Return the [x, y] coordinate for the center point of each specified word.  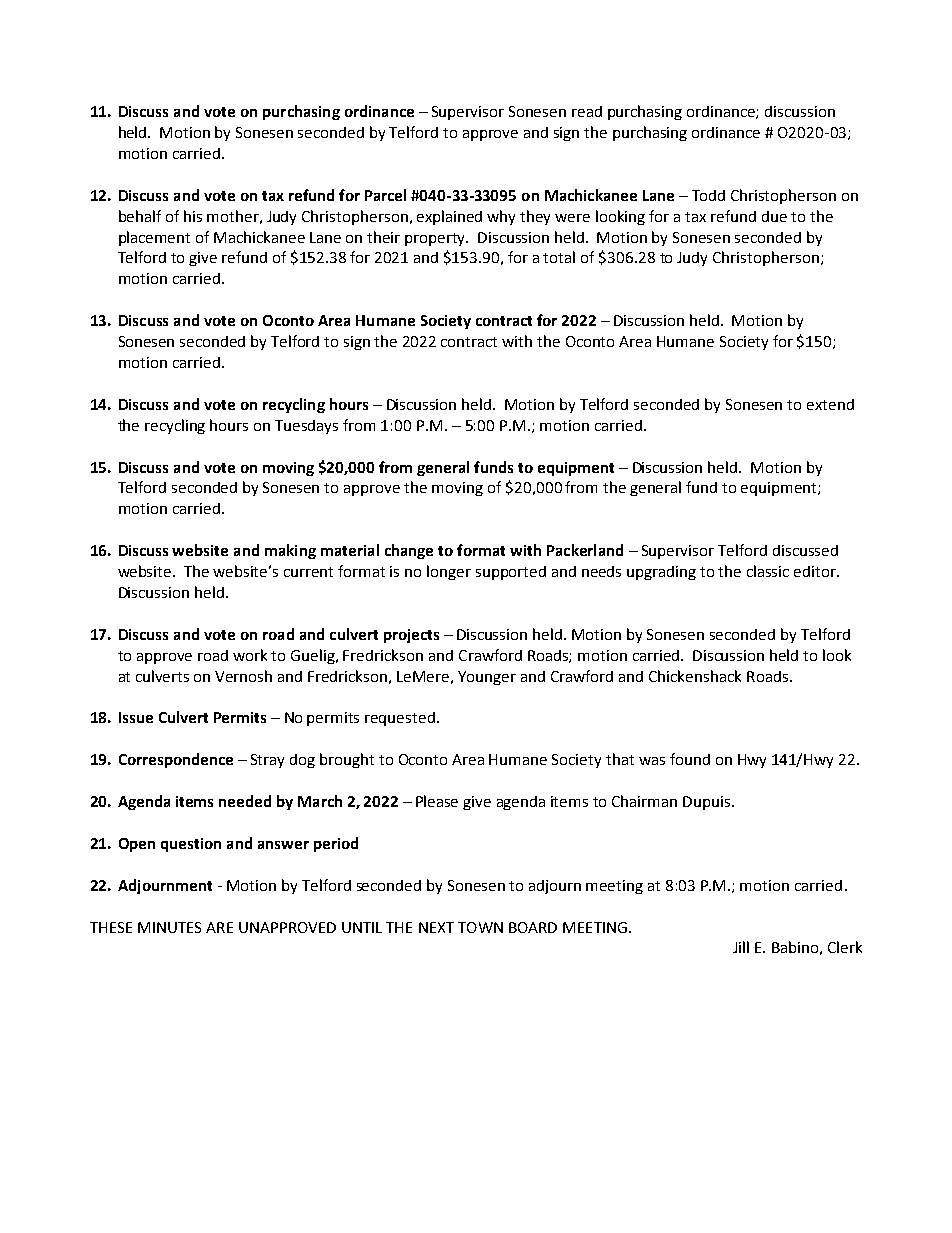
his [193, 216]
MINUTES [169, 927]
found [690, 759]
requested [400, 719]
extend [830, 404]
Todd [708, 195]
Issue [136, 717]
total [559, 257]
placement [154, 238]
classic [768, 571]
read [587, 111]
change [409, 551]
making [290, 551]
